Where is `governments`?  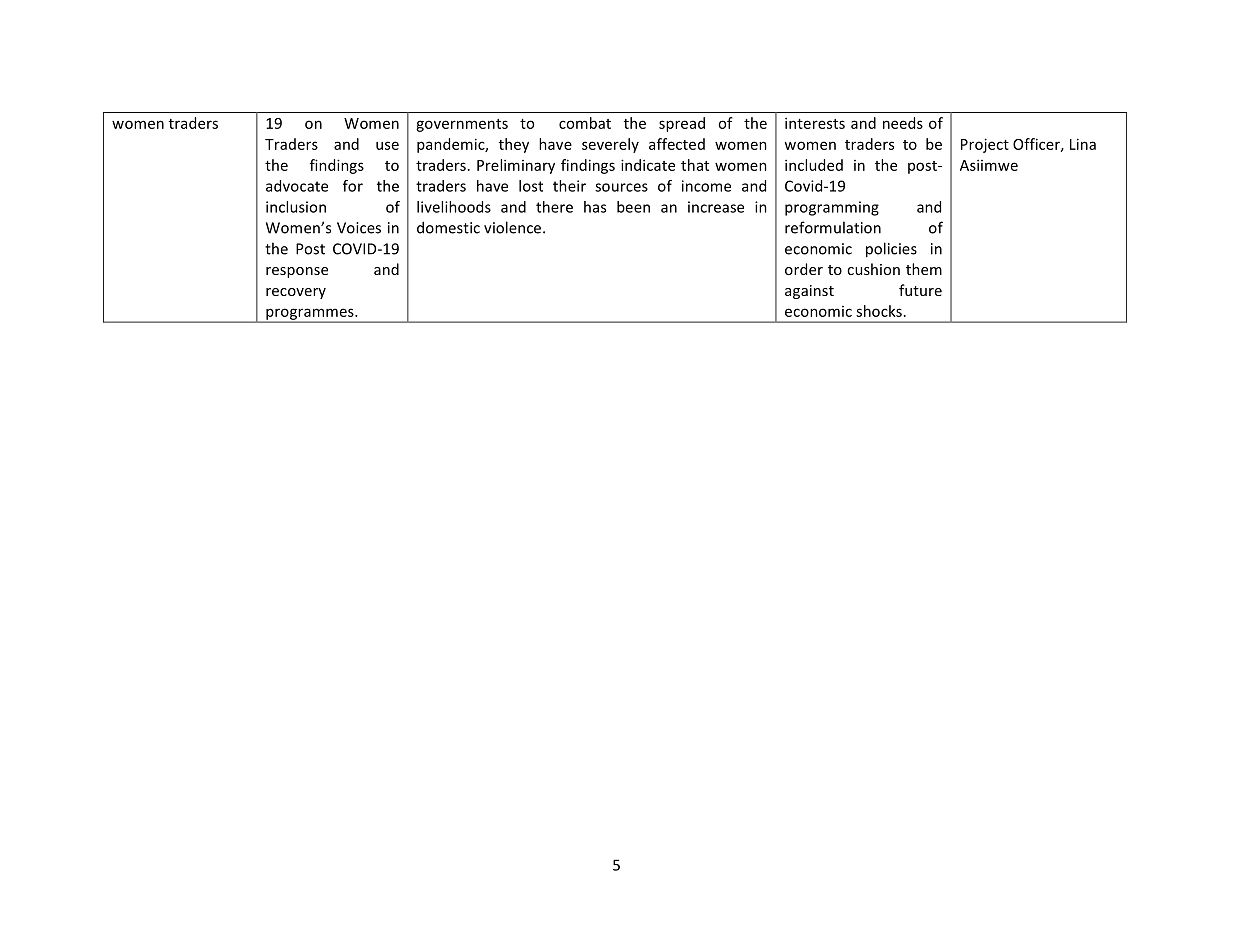 governments is located at coordinates (462, 125).
